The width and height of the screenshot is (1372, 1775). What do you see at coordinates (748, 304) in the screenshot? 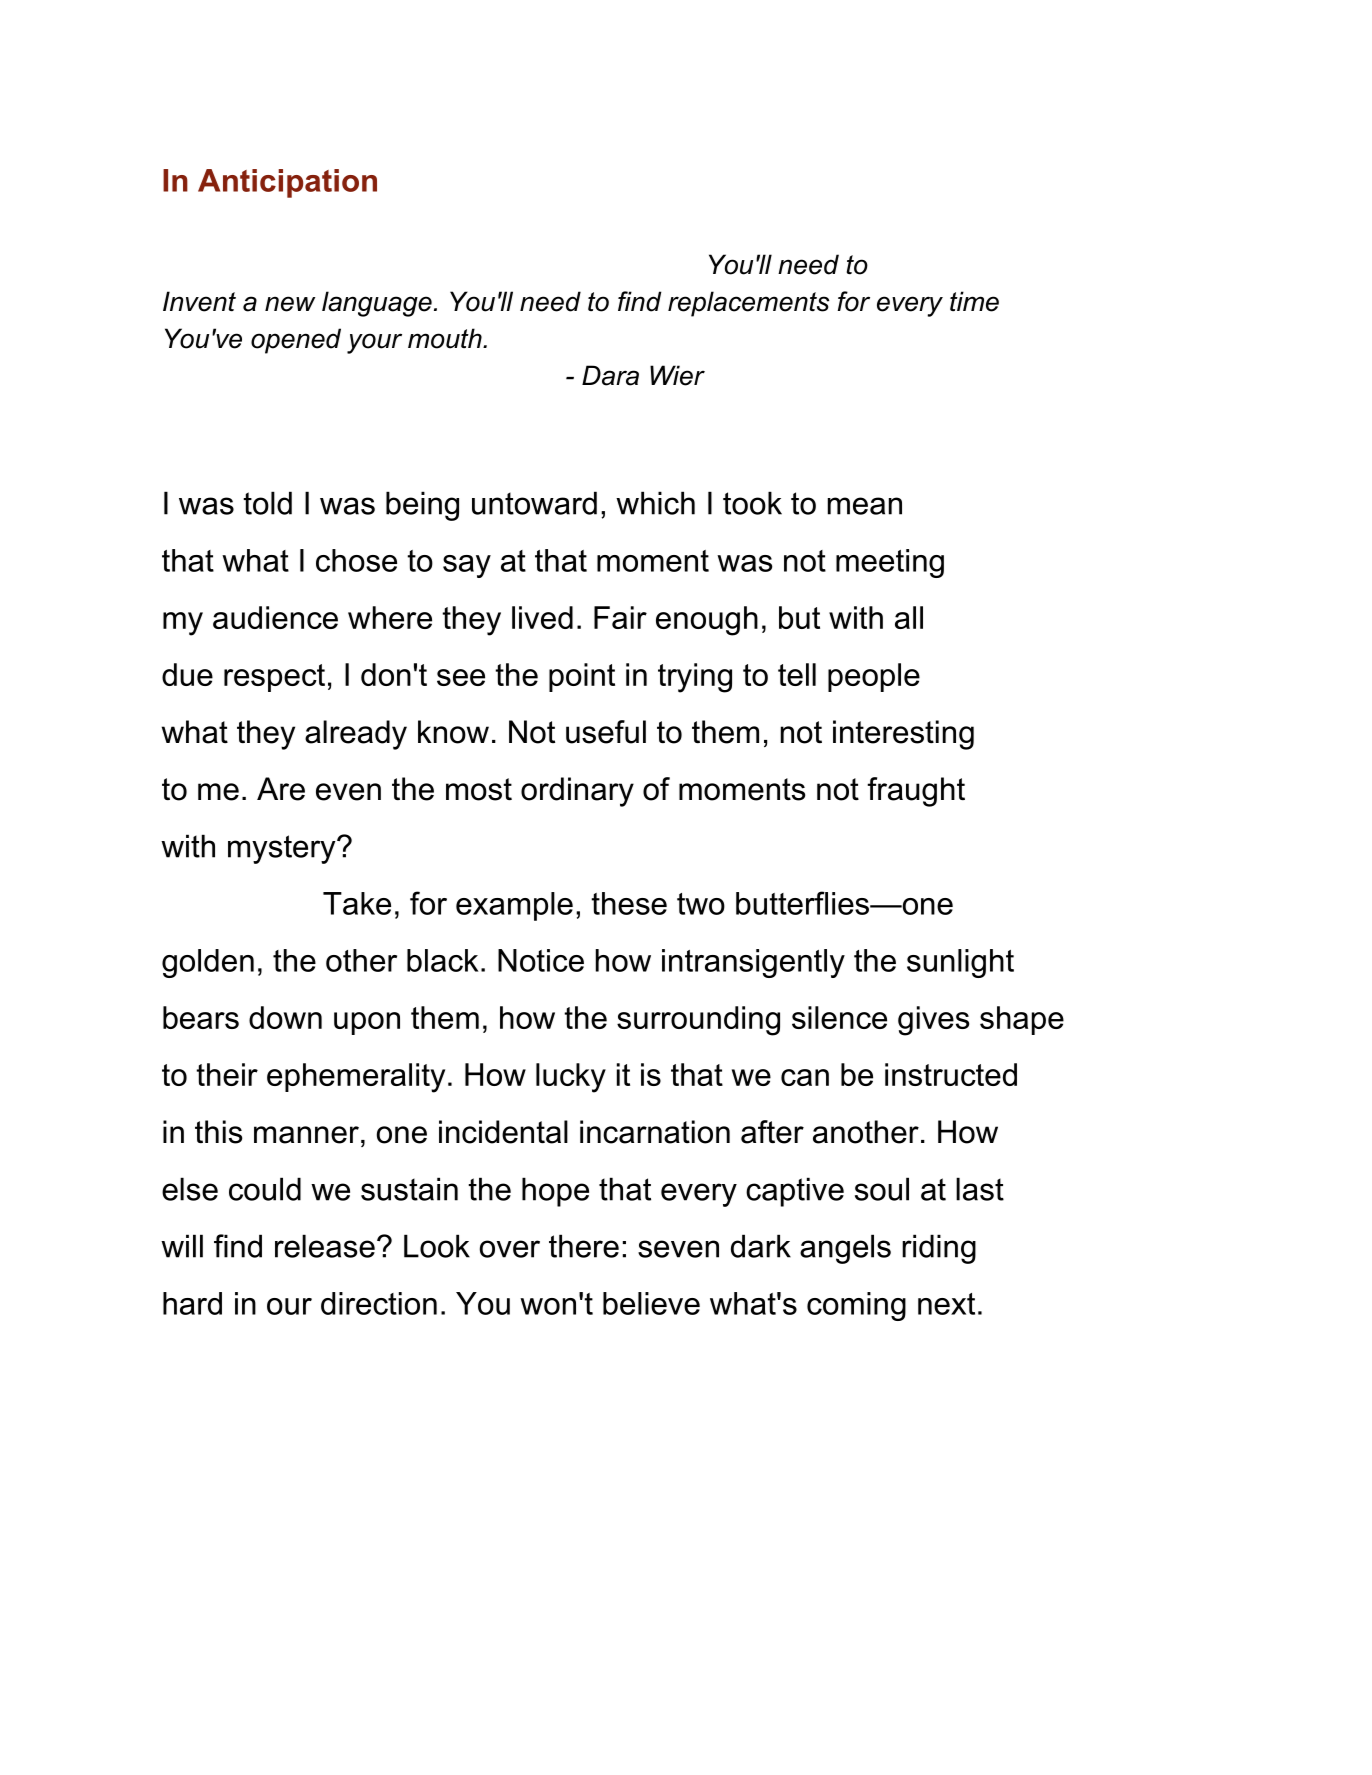
I see `replacements` at bounding box center [748, 304].
